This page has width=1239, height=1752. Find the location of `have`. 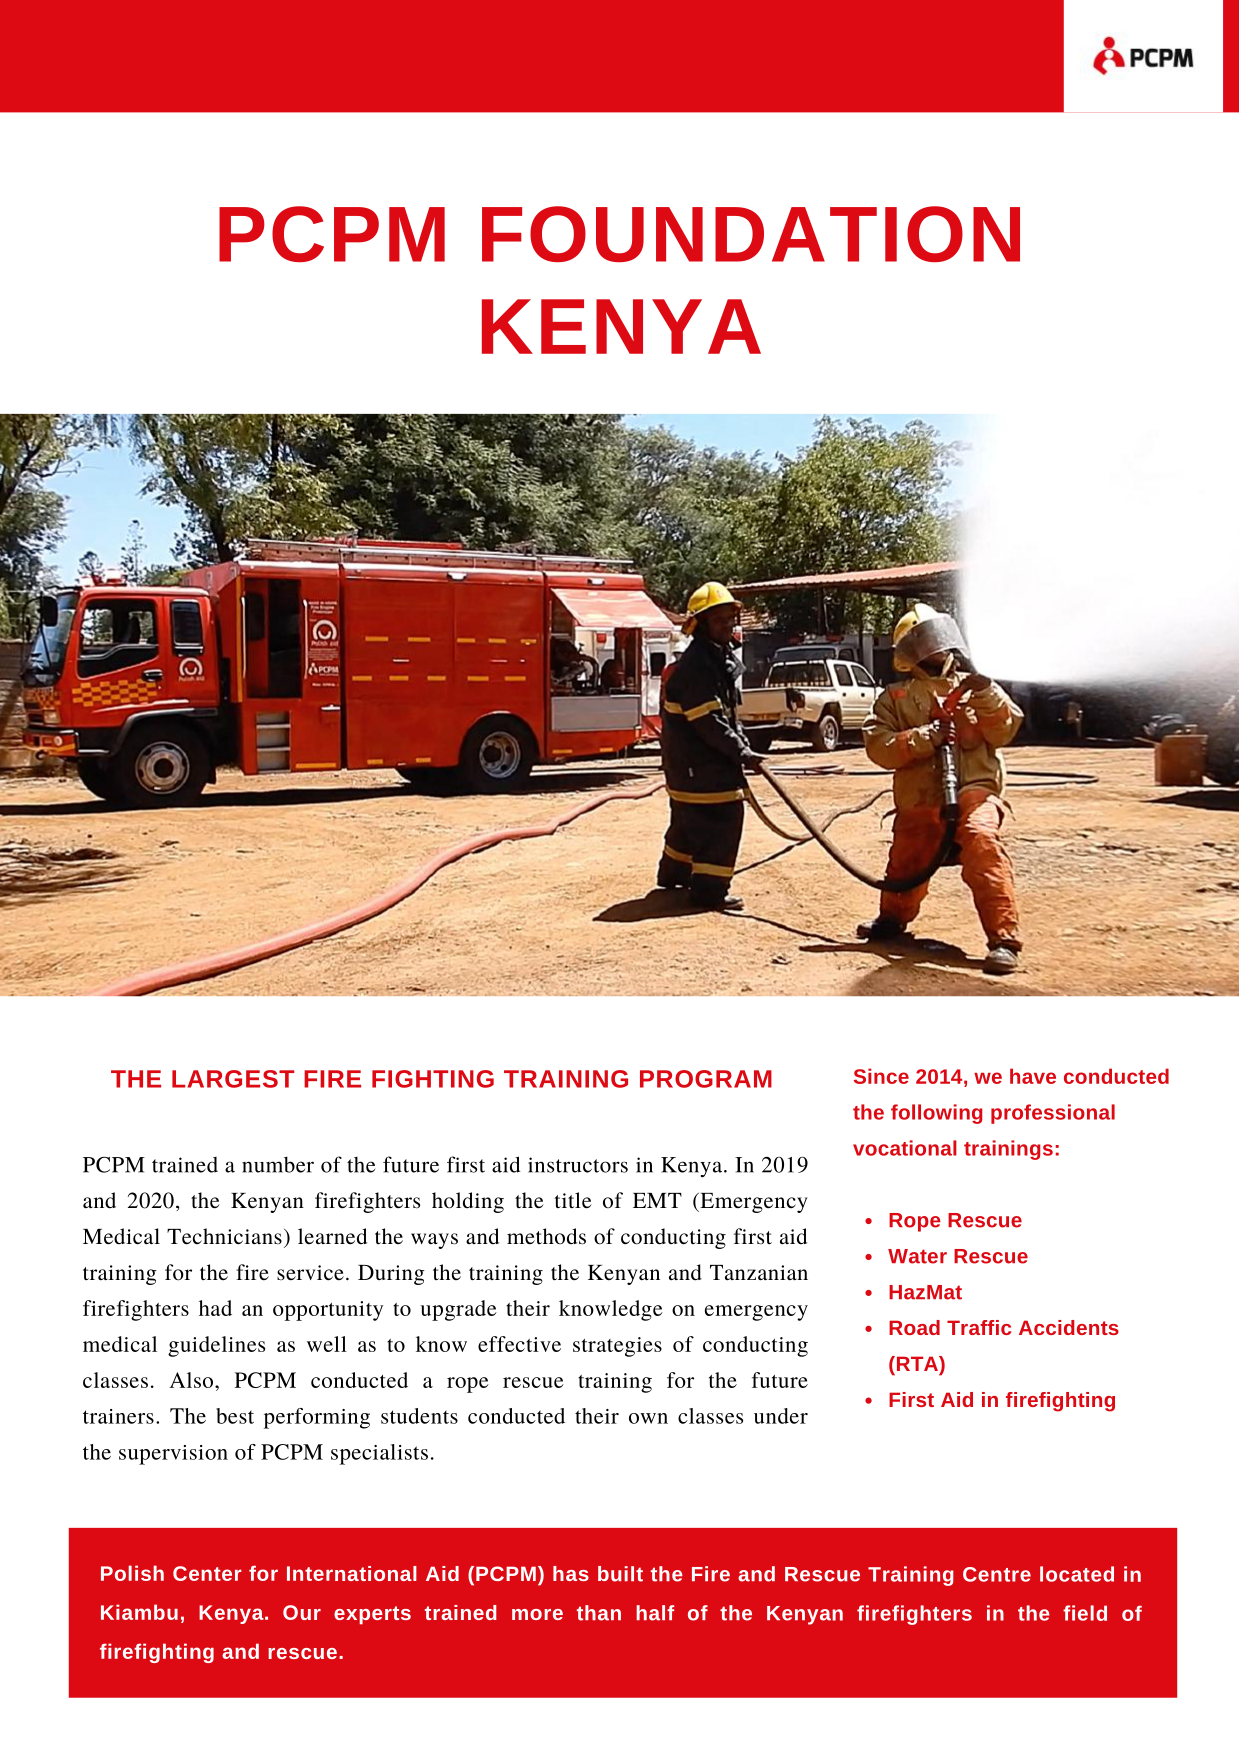

have is located at coordinates (1033, 1076).
